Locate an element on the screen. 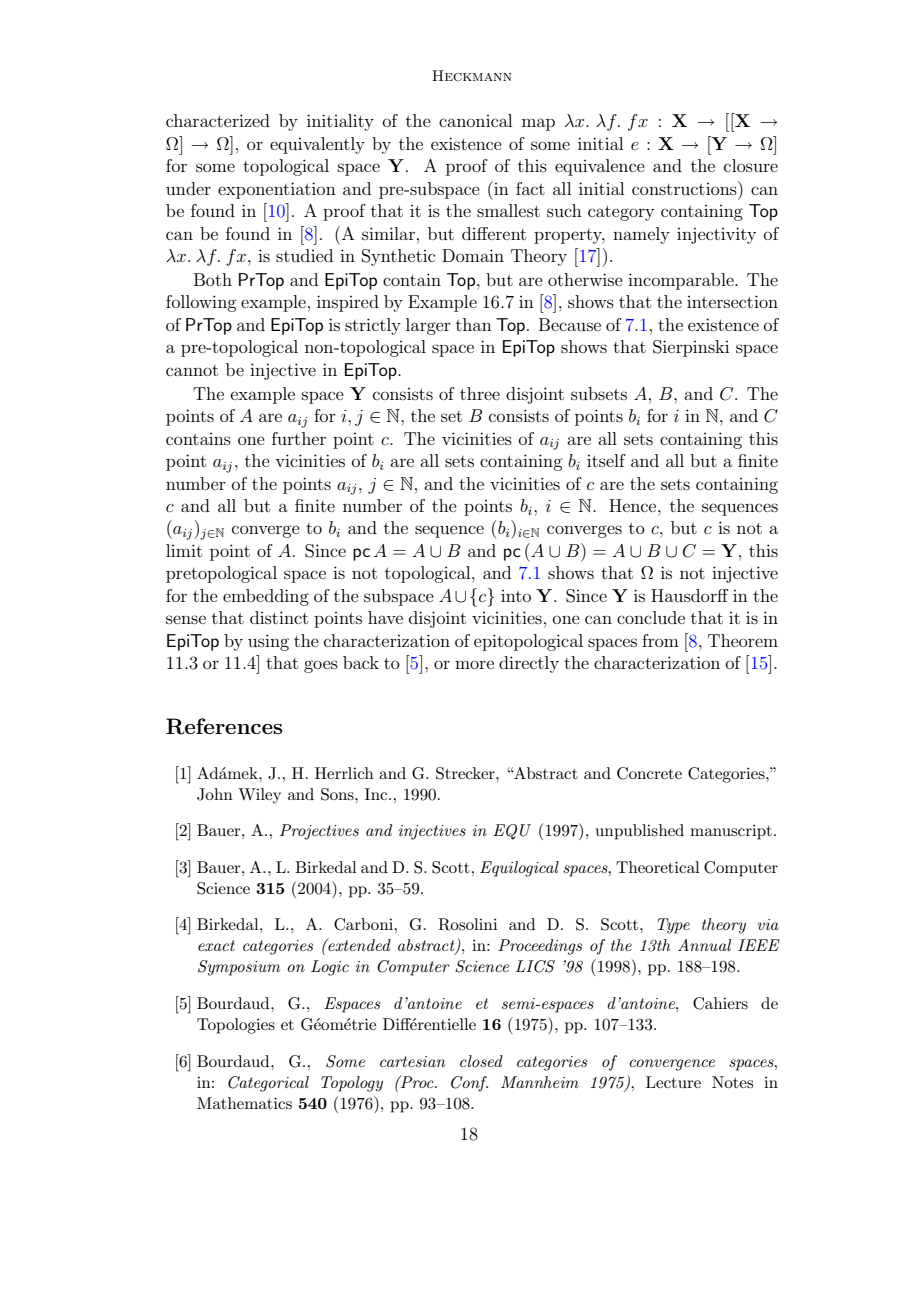 The width and height of the screenshot is (924, 1308). limit is located at coordinates (184, 550).
